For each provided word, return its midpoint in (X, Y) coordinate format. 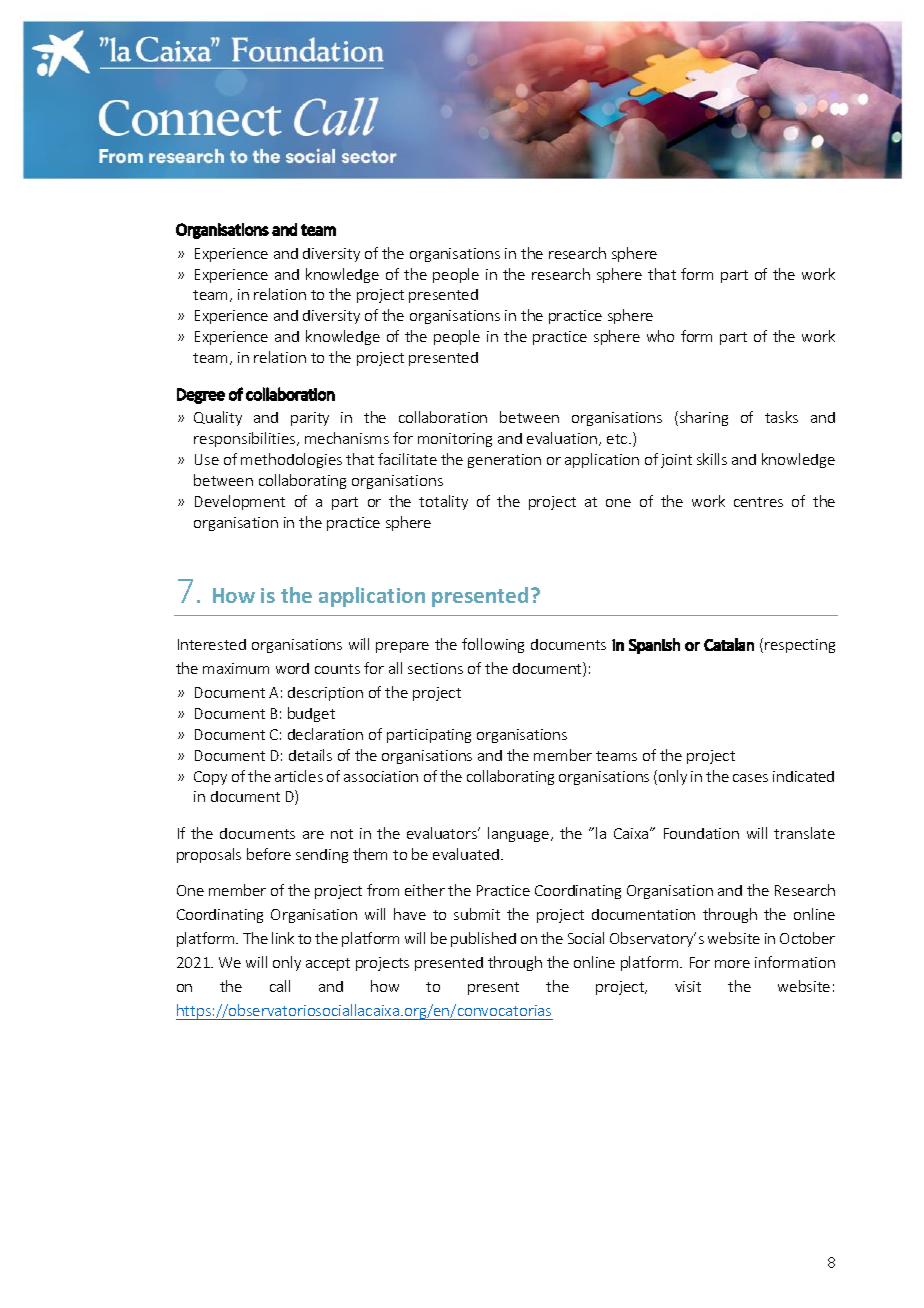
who (660, 336)
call (280, 986)
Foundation (701, 833)
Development (240, 502)
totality (443, 502)
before (269, 854)
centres (758, 502)
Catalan (729, 644)
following (493, 645)
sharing (702, 418)
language (520, 834)
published (483, 939)
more (732, 964)
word (292, 668)
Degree (201, 396)
